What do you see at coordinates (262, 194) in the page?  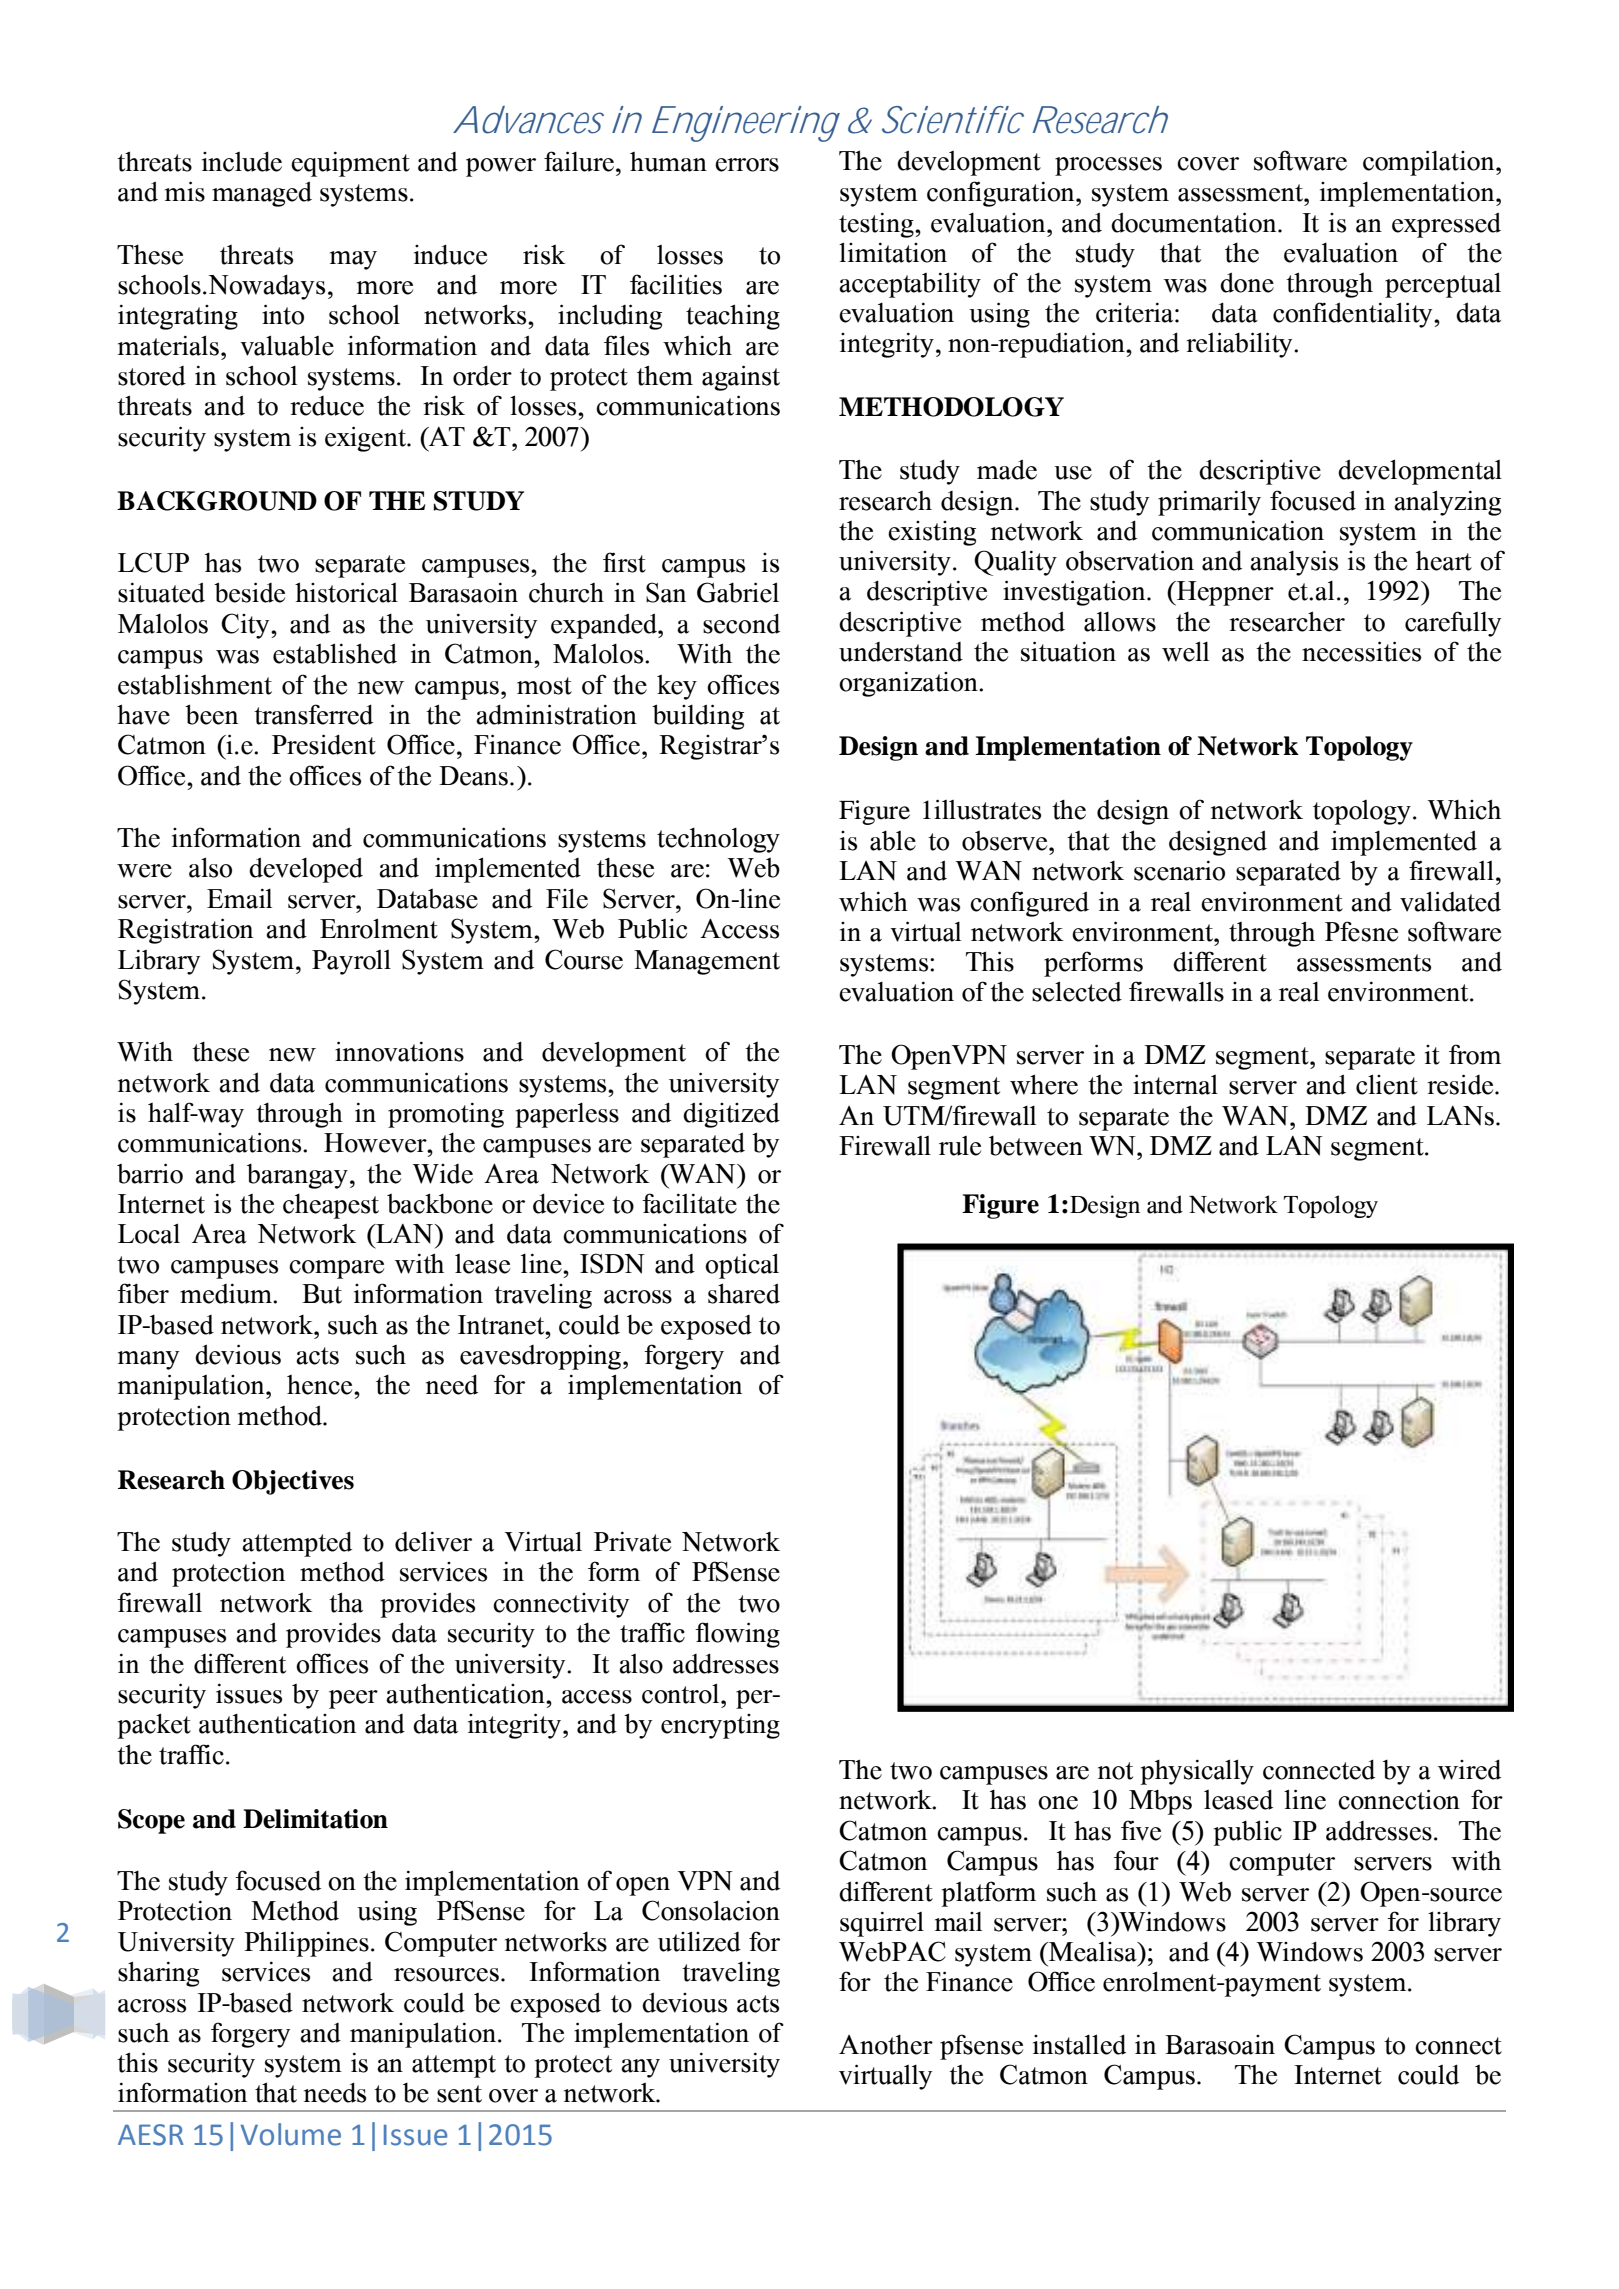 I see `managed` at bounding box center [262, 194].
